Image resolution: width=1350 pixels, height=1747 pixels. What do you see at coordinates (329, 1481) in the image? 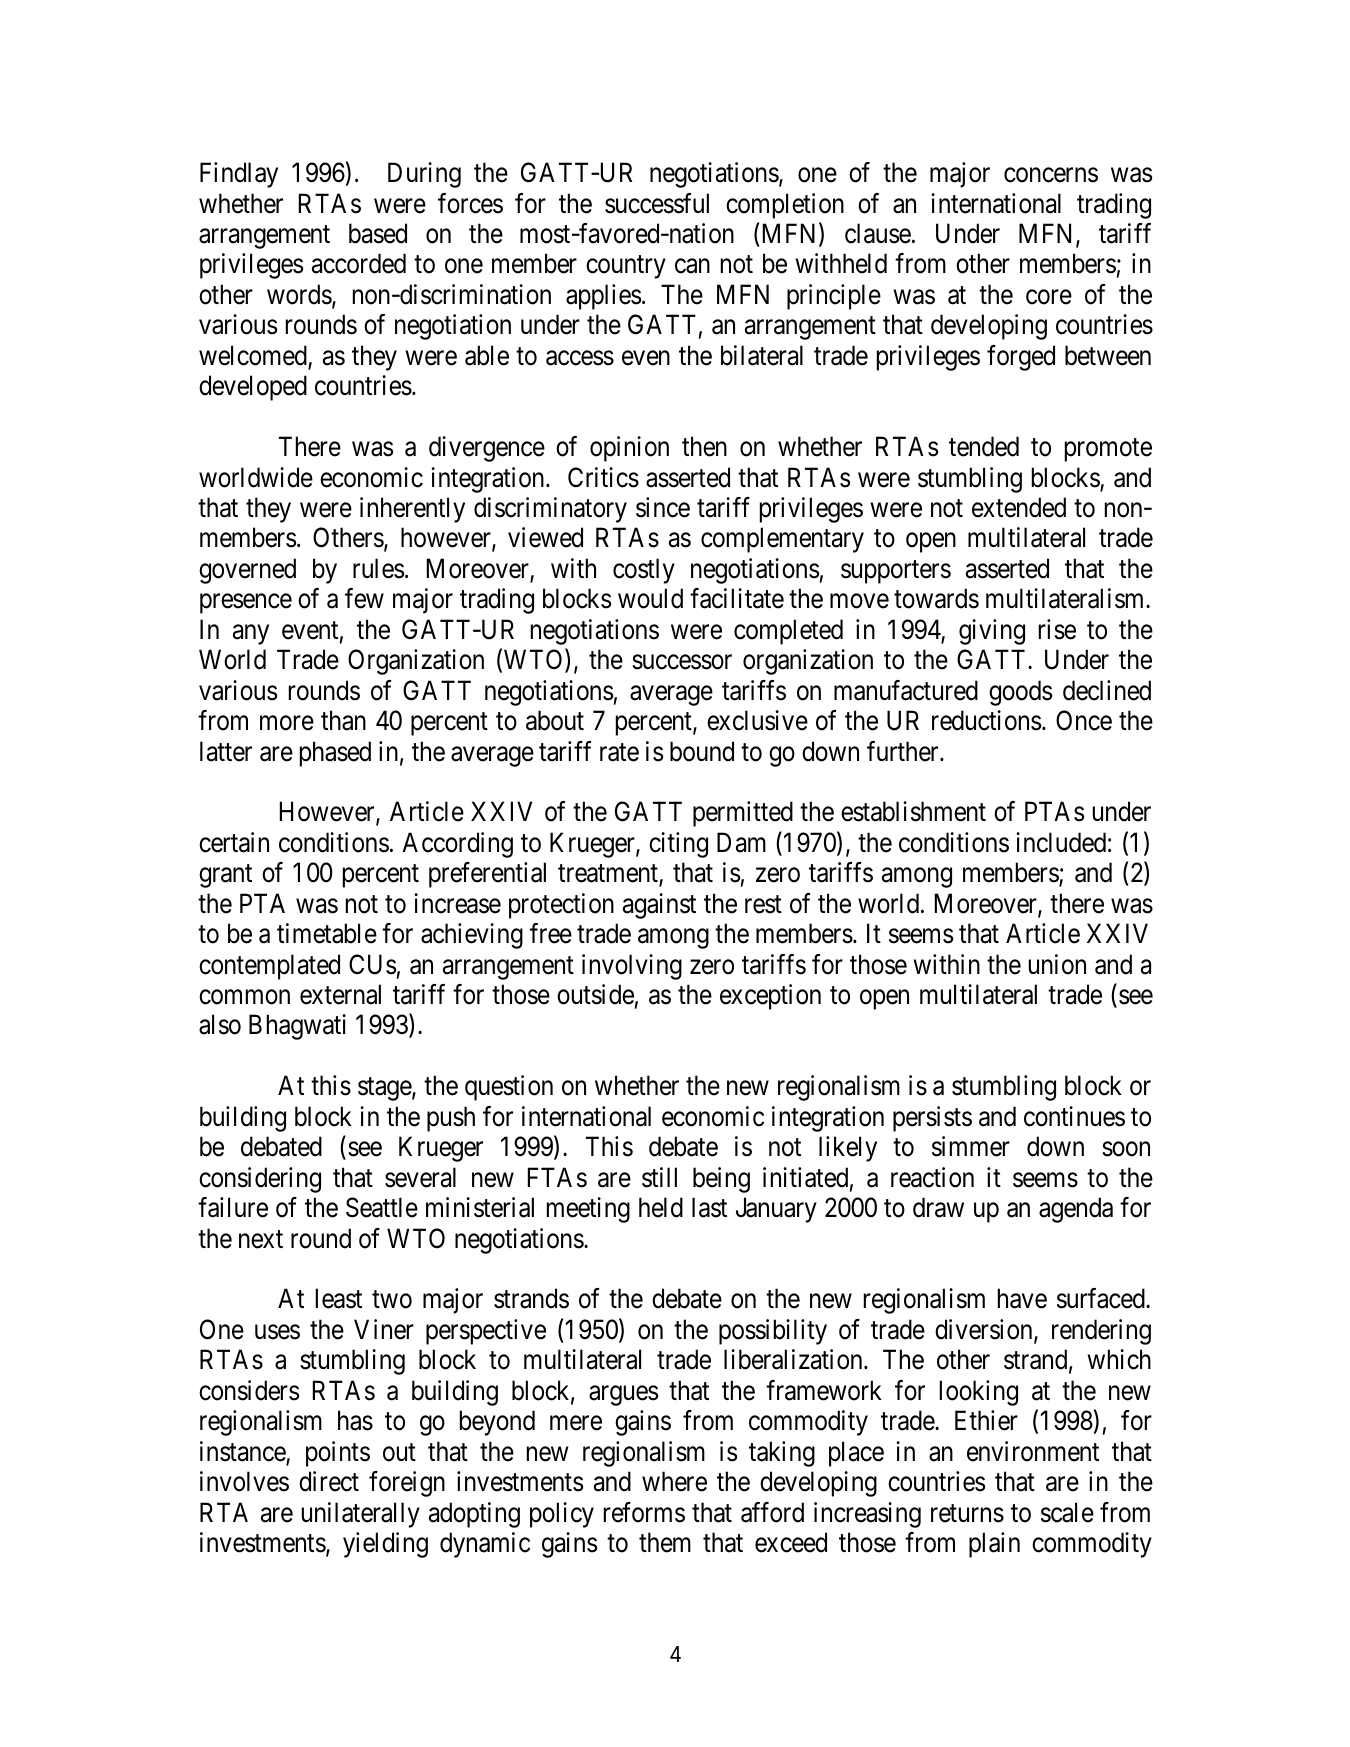
I see `direct` at bounding box center [329, 1481].
